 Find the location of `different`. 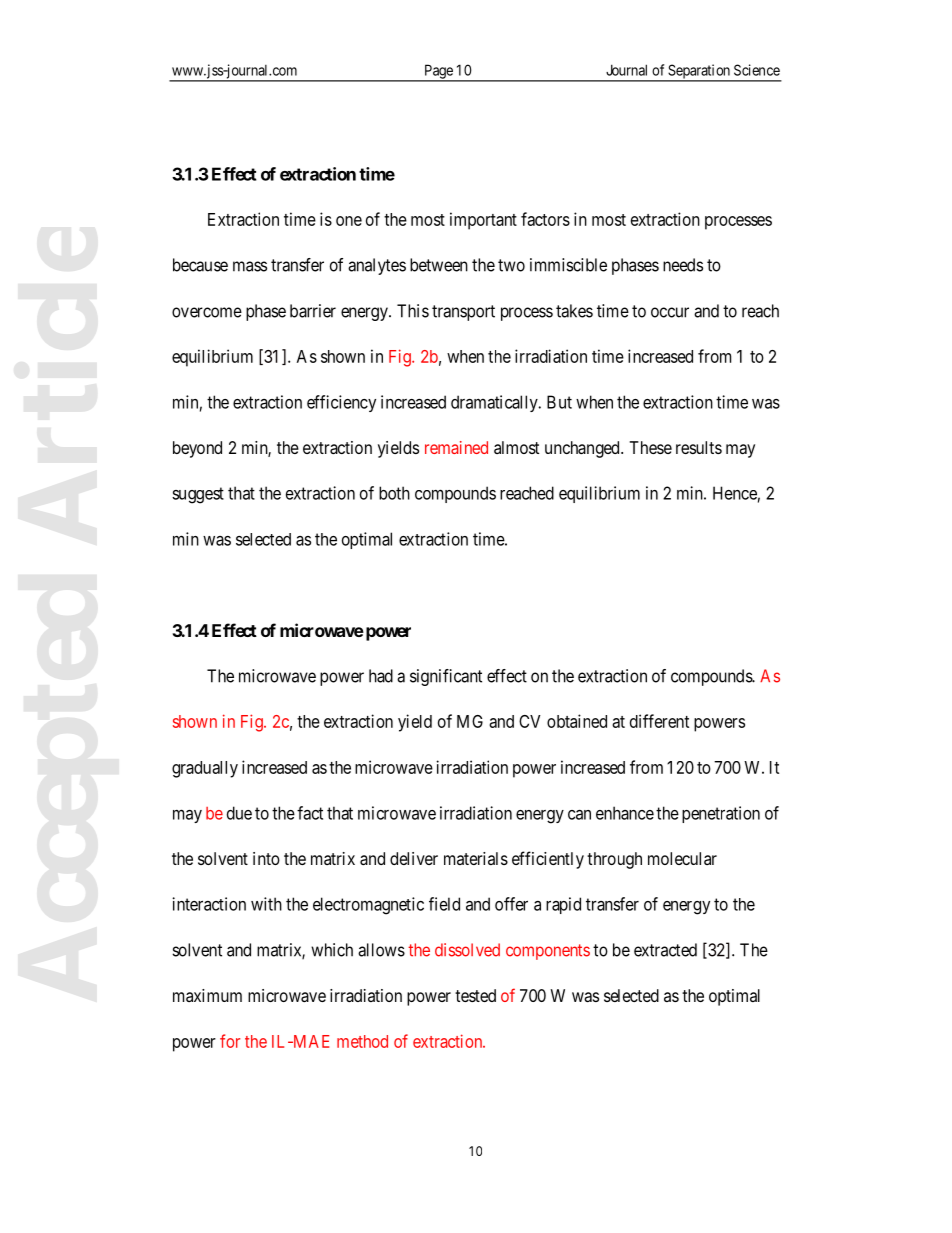

different is located at coordinates (659, 721).
